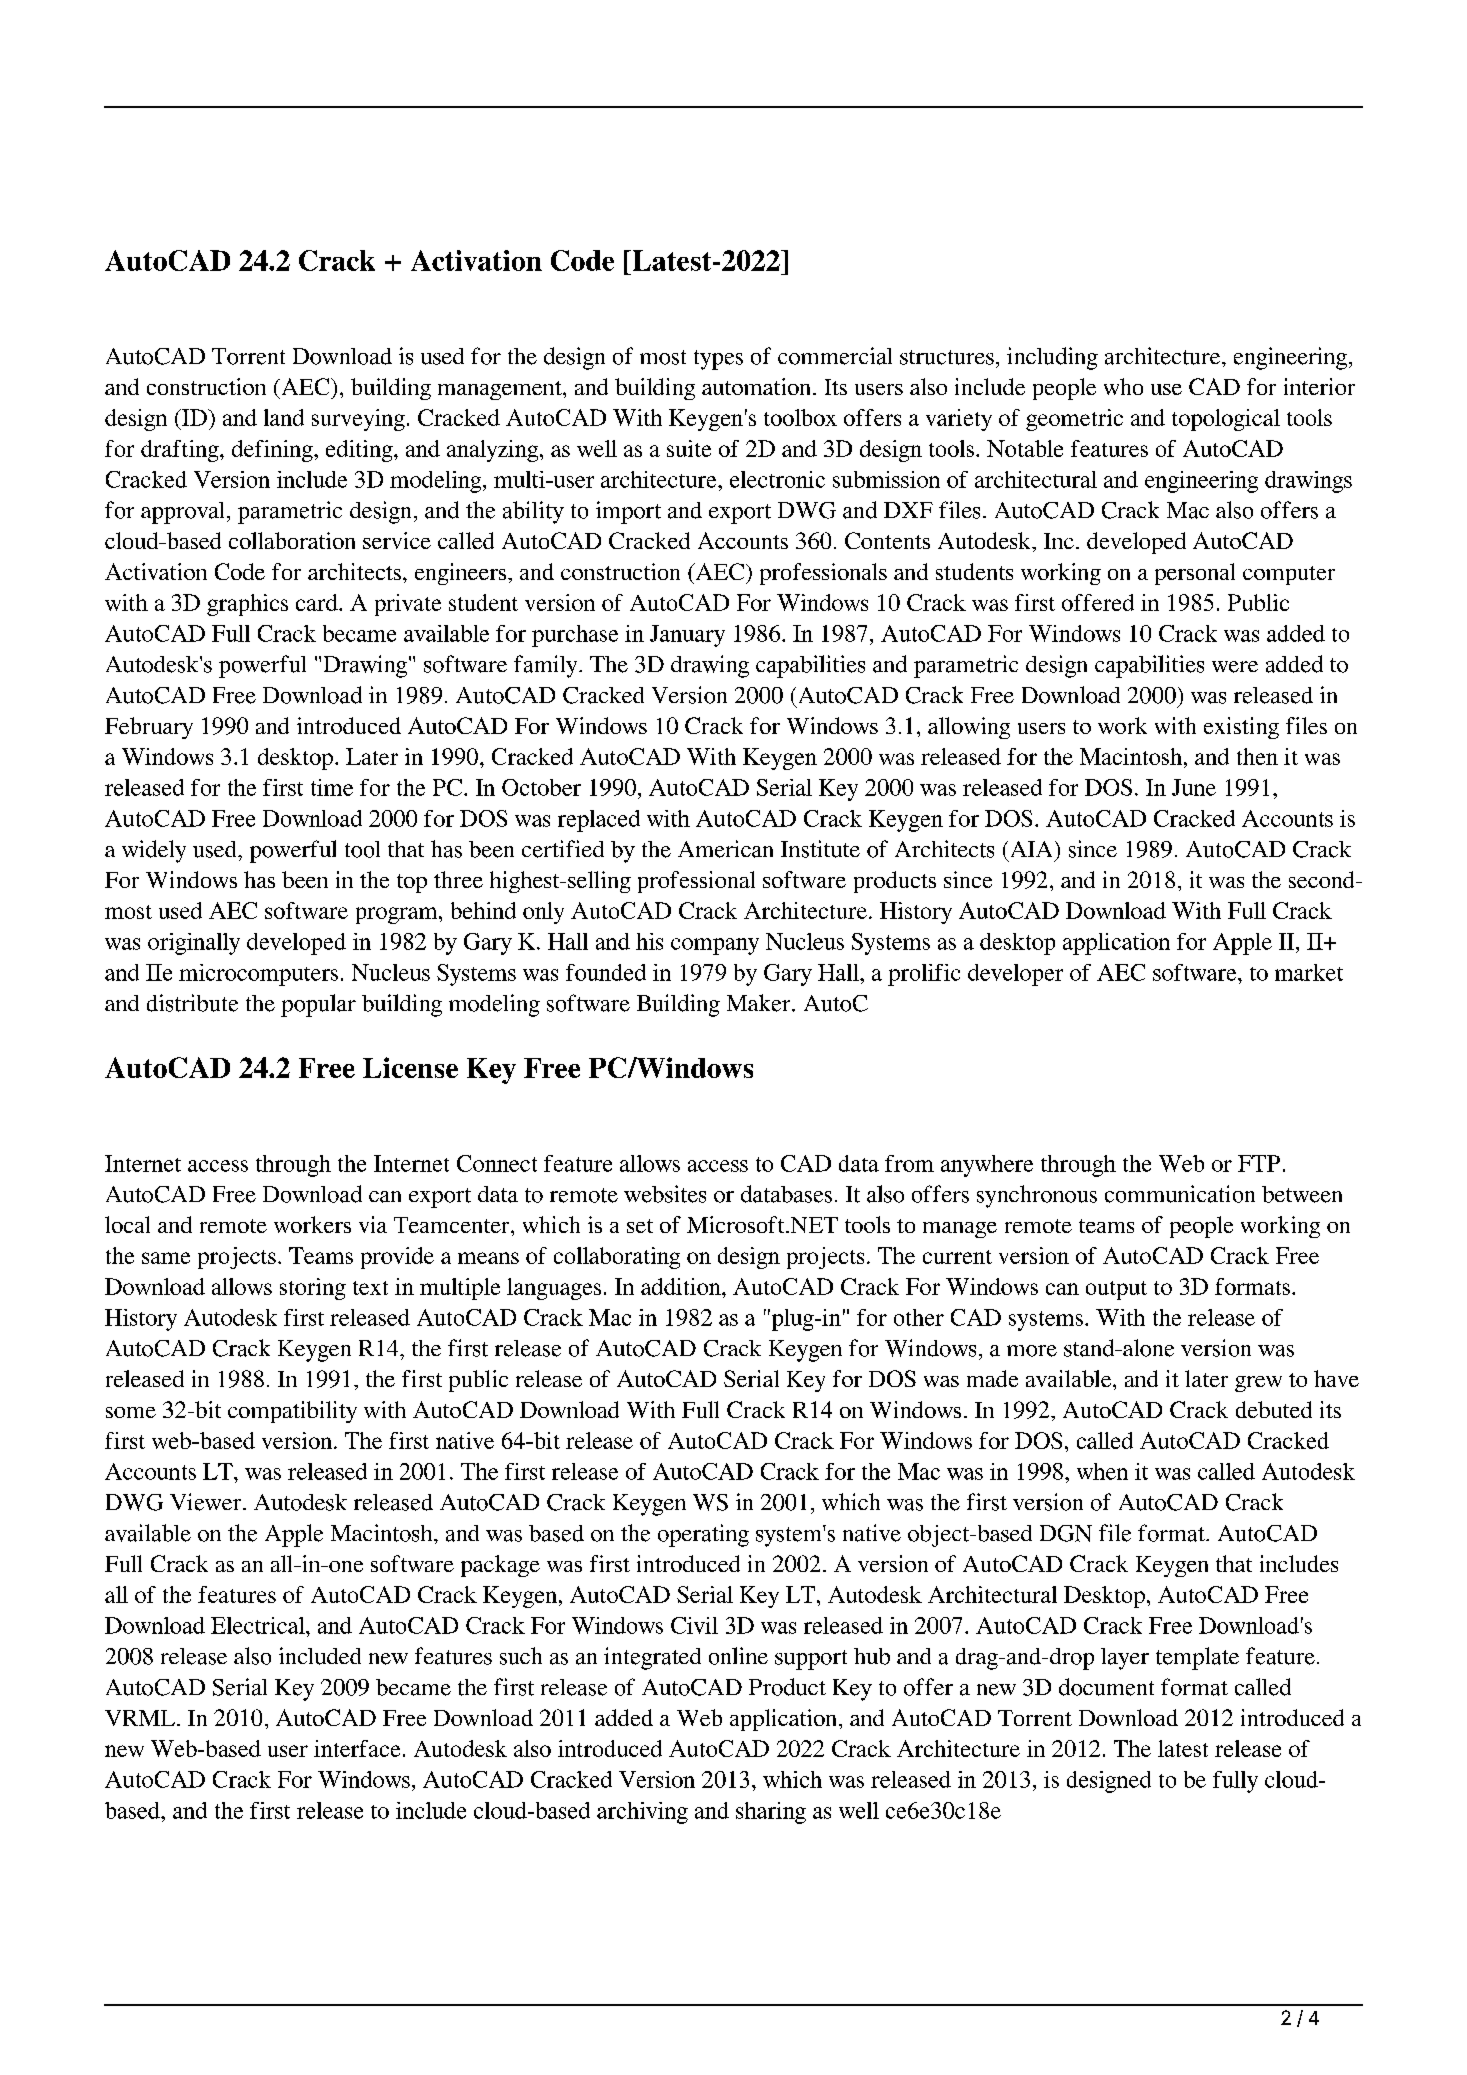  Describe the element at coordinates (357, 1748) in the page. I see `interface` at that location.
